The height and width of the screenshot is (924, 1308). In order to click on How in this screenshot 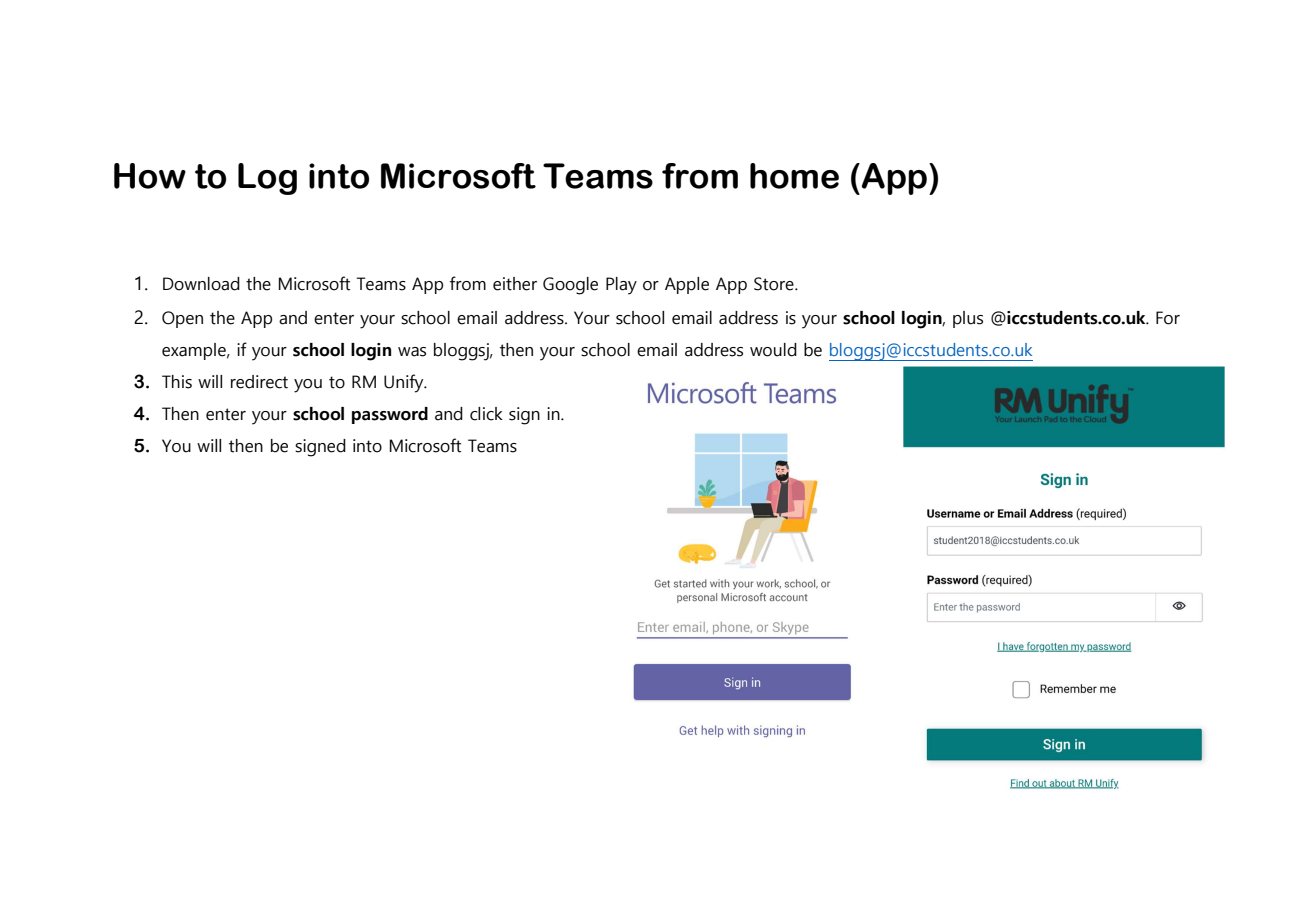, I will do `click(150, 176)`.
